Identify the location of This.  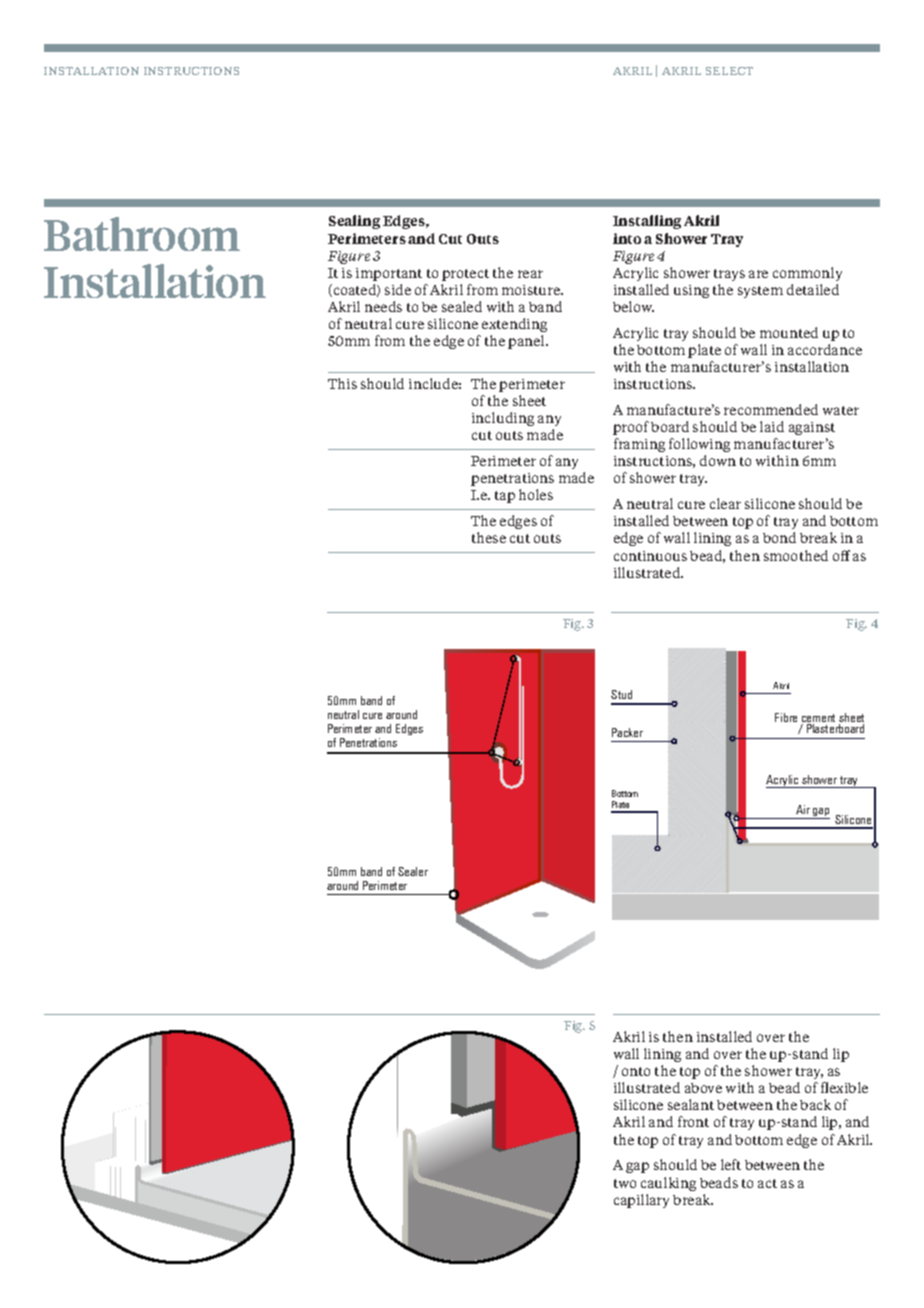
(342, 383).
